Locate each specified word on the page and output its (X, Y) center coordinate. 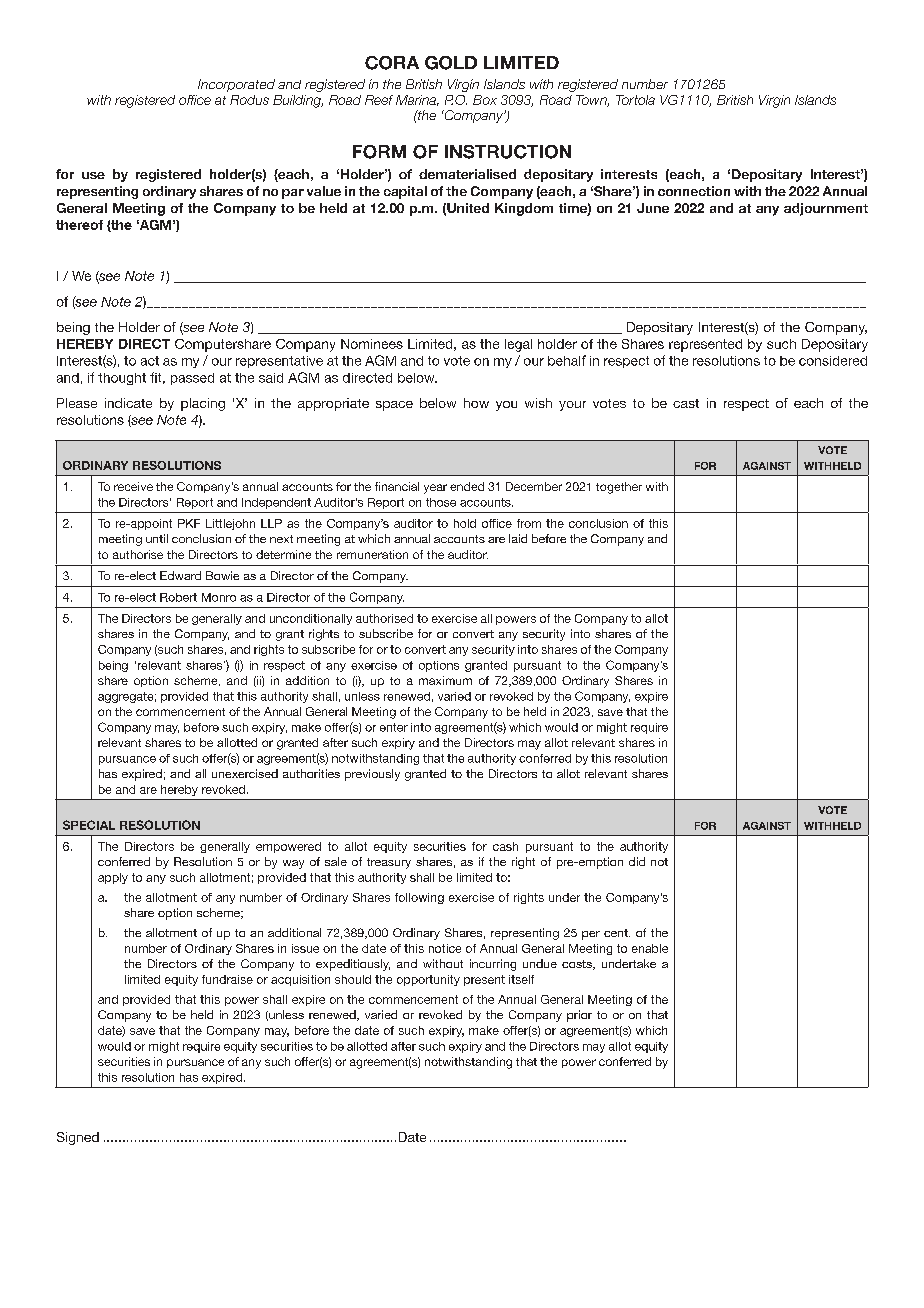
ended (467, 486)
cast (686, 403)
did (637, 861)
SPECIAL (89, 825)
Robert (178, 597)
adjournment (826, 209)
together (619, 488)
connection (694, 191)
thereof (79, 225)
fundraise (227, 979)
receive (133, 486)
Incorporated (236, 85)
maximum (445, 680)
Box (485, 100)
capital (405, 192)
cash (505, 846)
